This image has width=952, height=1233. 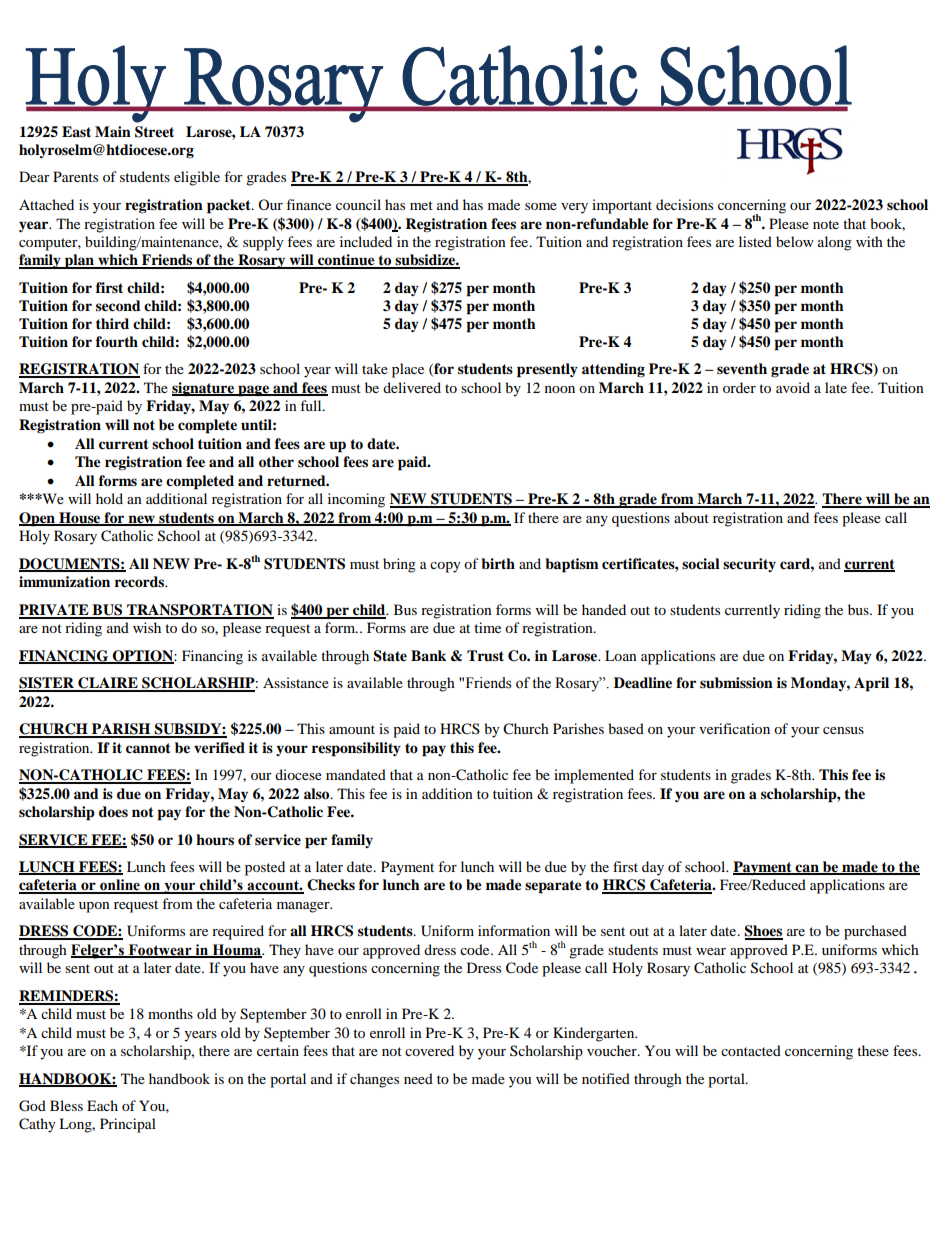 I want to click on met, so click(x=421, y=205).
